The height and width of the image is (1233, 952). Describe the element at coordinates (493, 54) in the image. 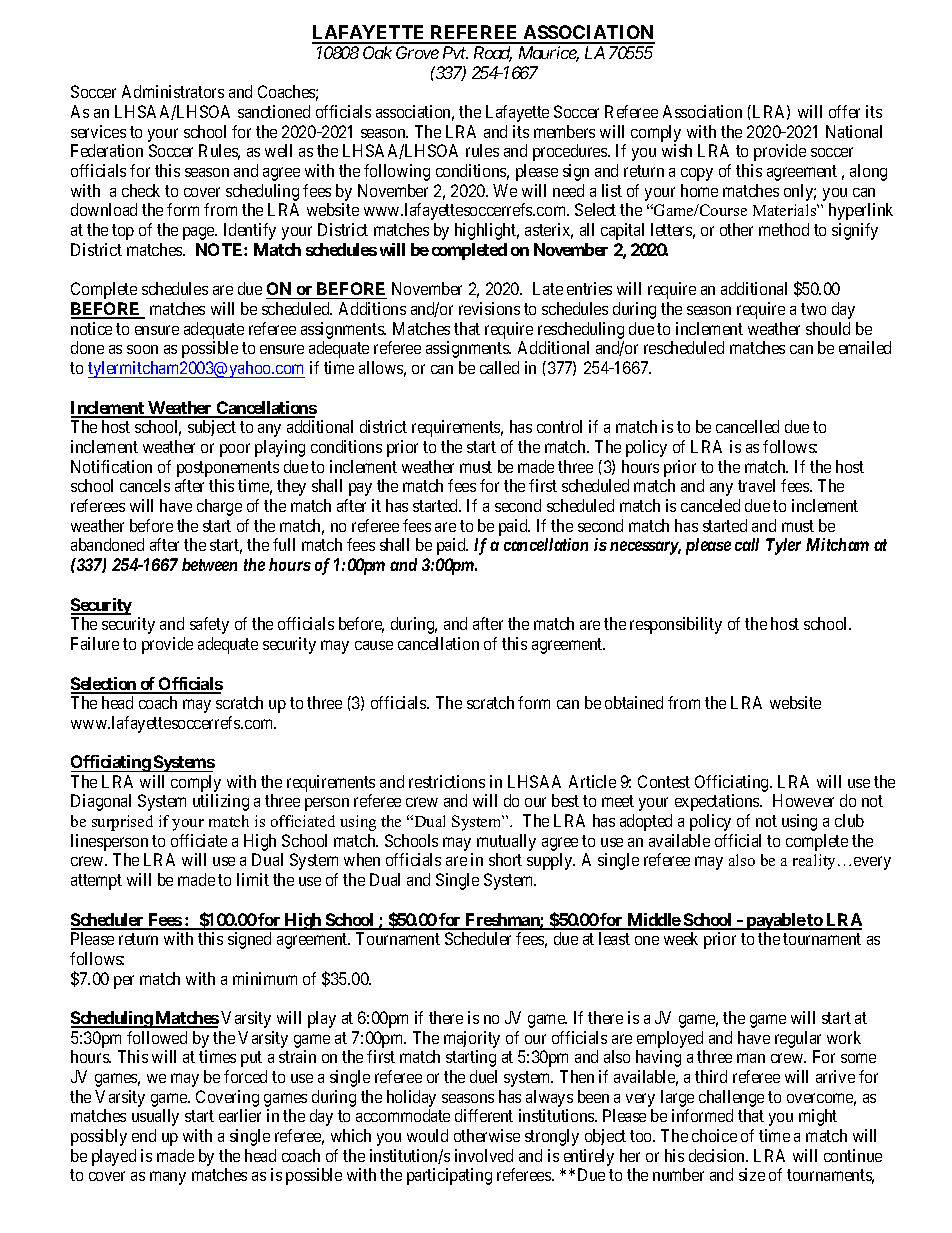

I see `Road` at that location.
